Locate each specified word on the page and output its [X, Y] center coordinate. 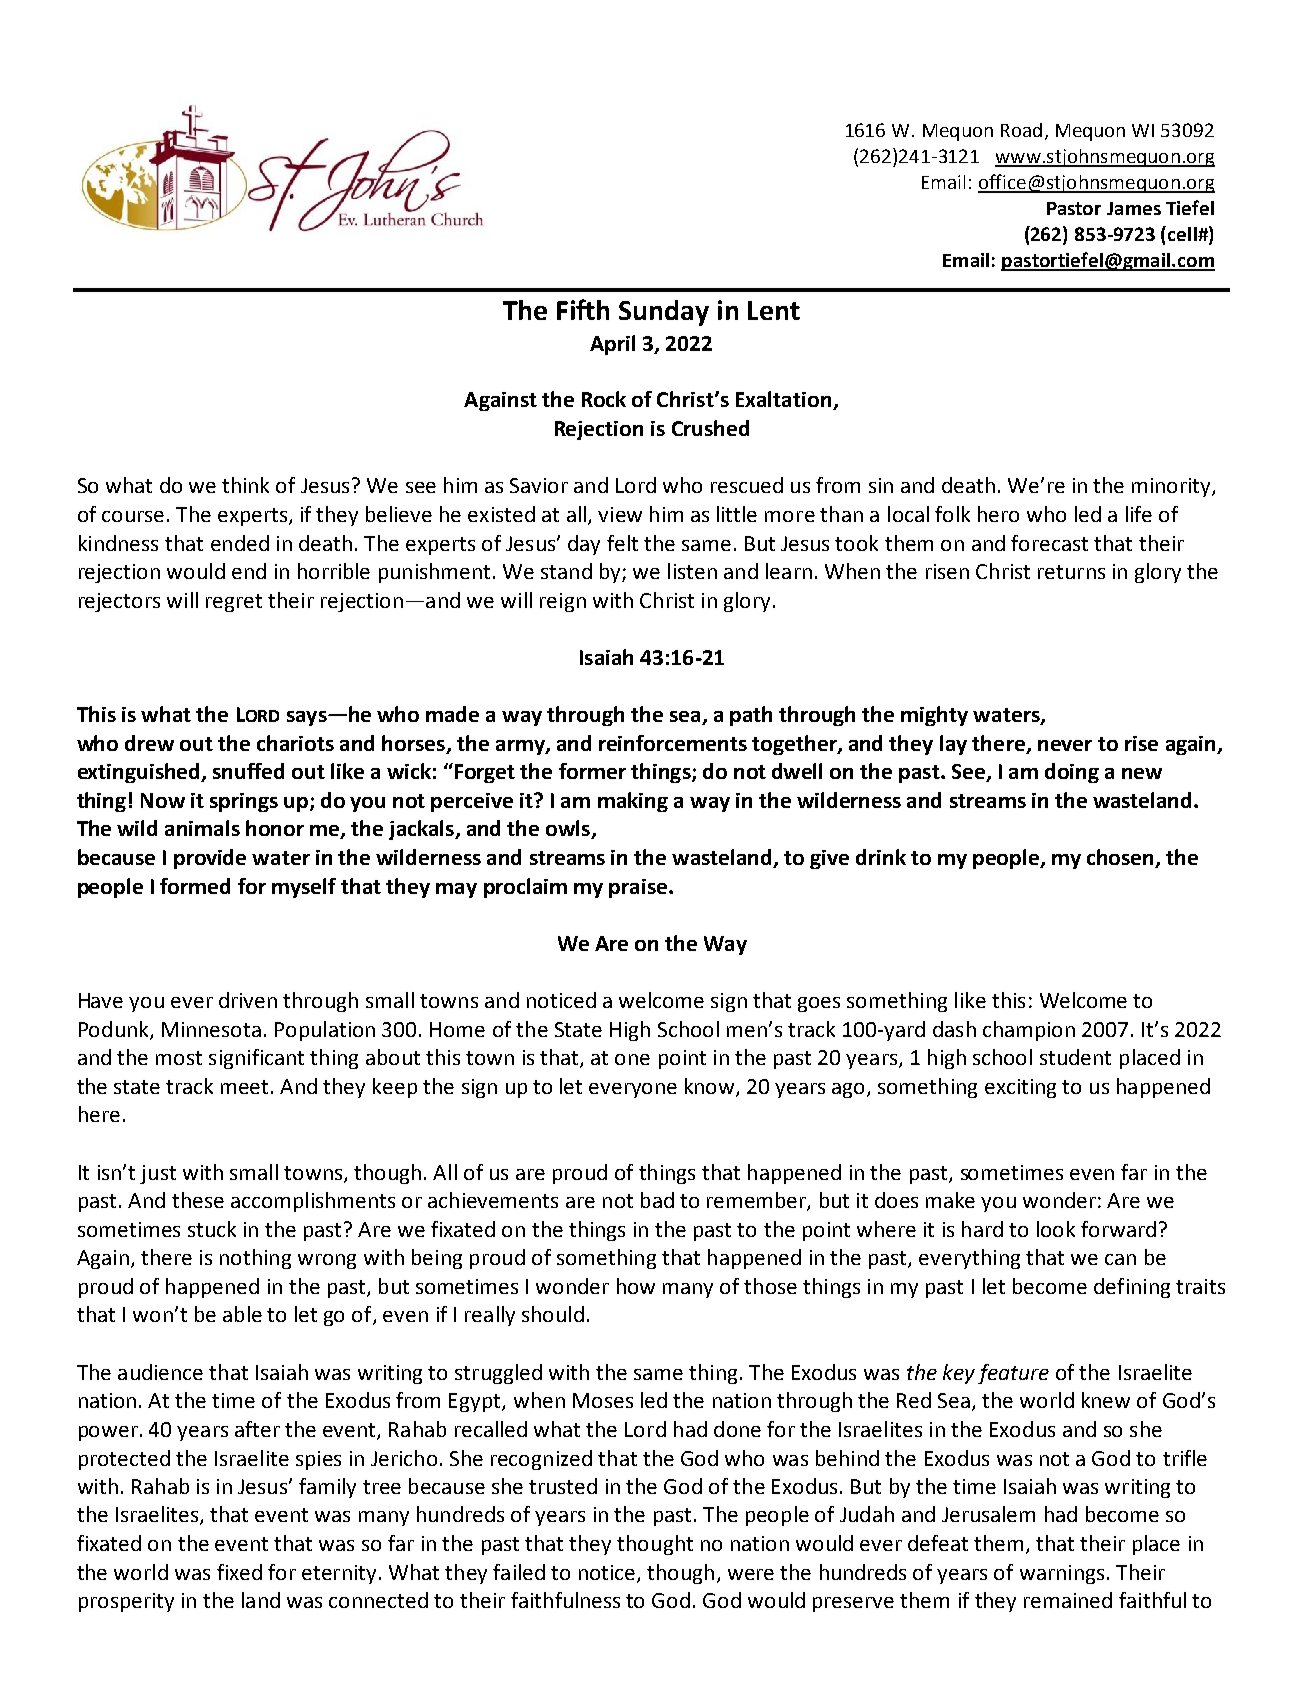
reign [563, 602]
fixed [239, 1572]
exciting [1020, 1088]
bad [657, 1200]
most [179, 1058]
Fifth [583, 309]
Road [1021, 130]
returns [1071, 572]
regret [234, 603]
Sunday [664, 313]
